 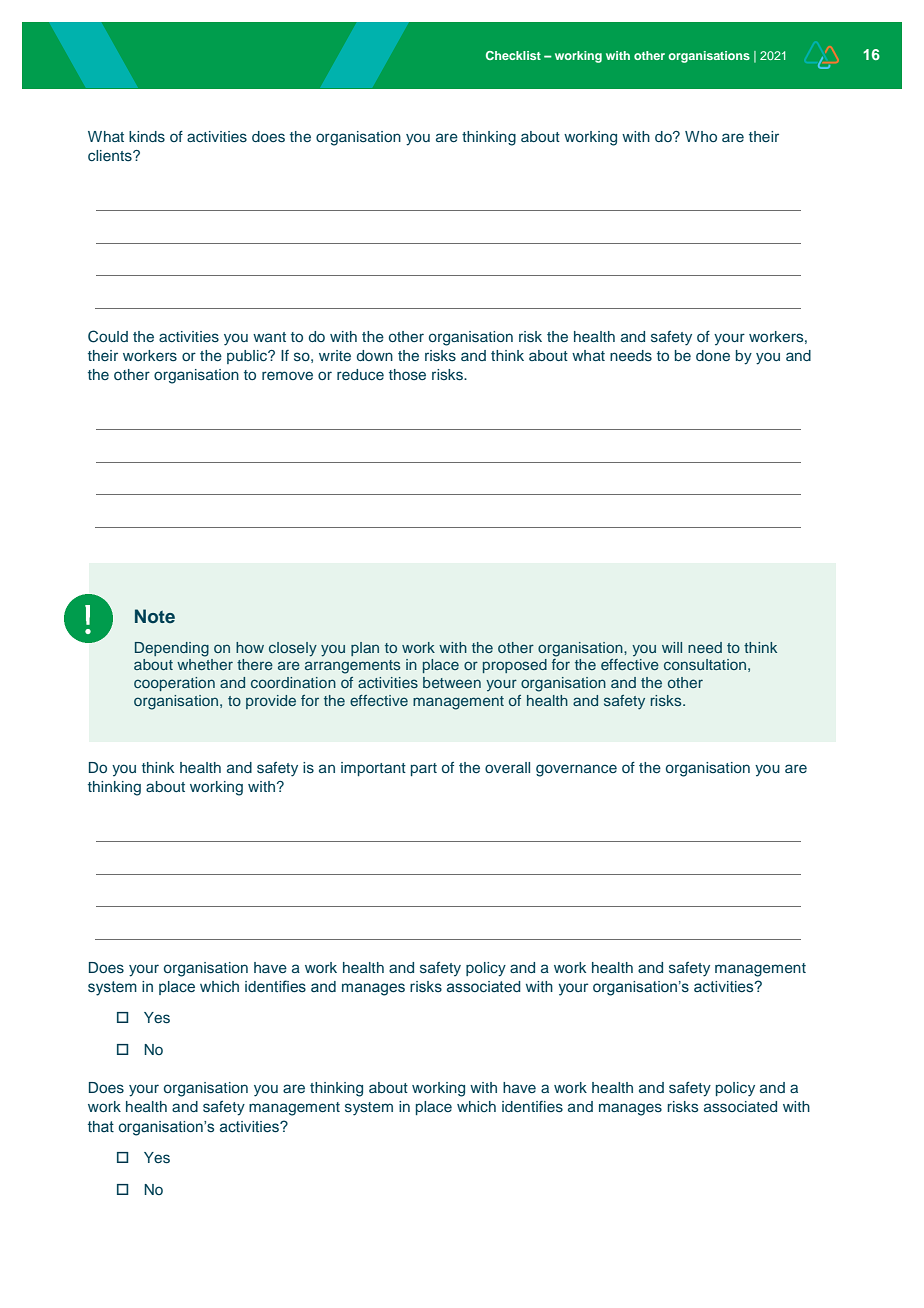 I want to click on will, so click(x=672, y=647).
